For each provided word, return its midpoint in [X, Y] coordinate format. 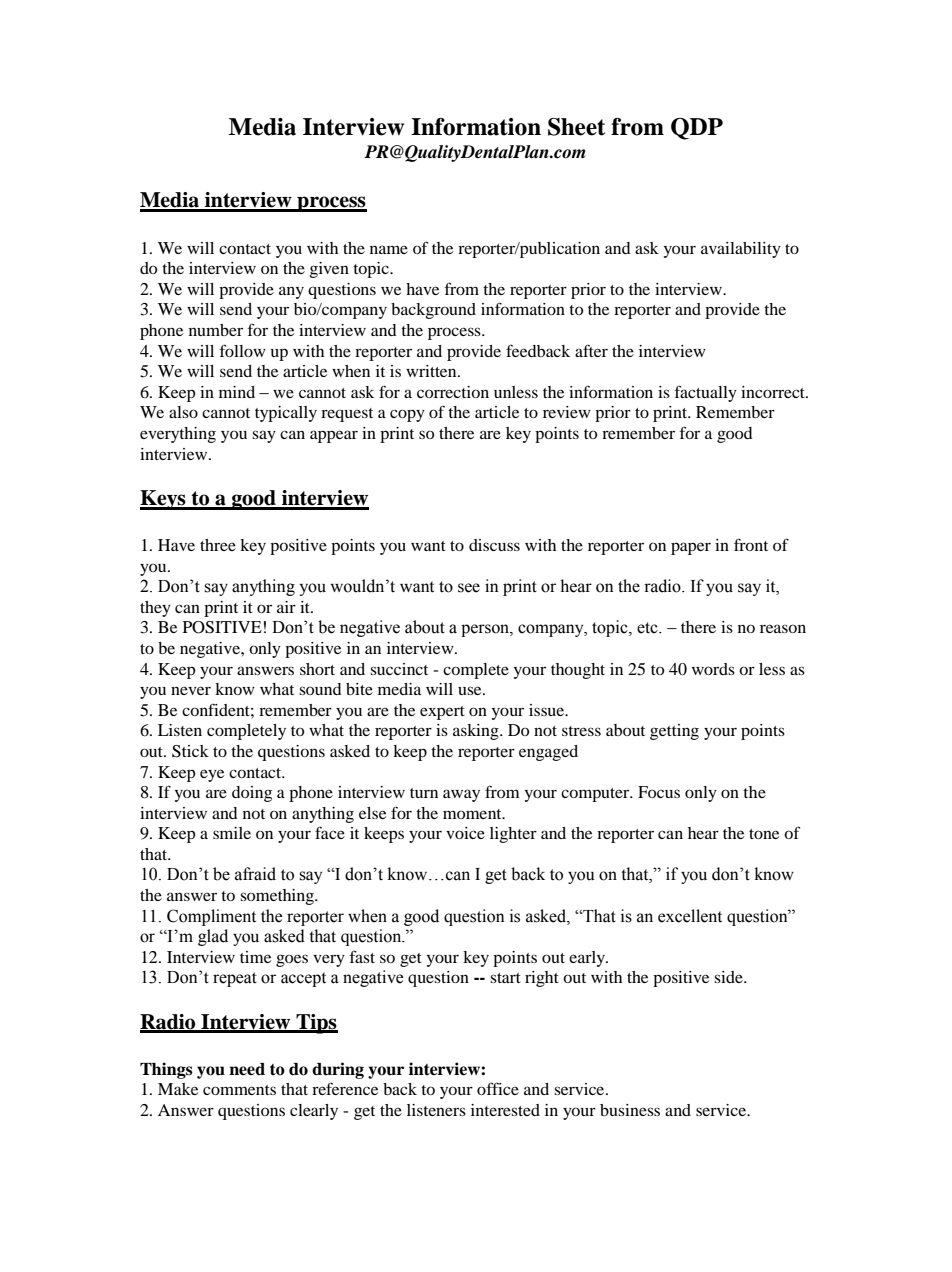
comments [239, 1090]
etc [648, 628]
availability [741, 250]
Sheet [576, 127]
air [286, 607]
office [498, 1088]
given [329, 270]
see [469, 588]
